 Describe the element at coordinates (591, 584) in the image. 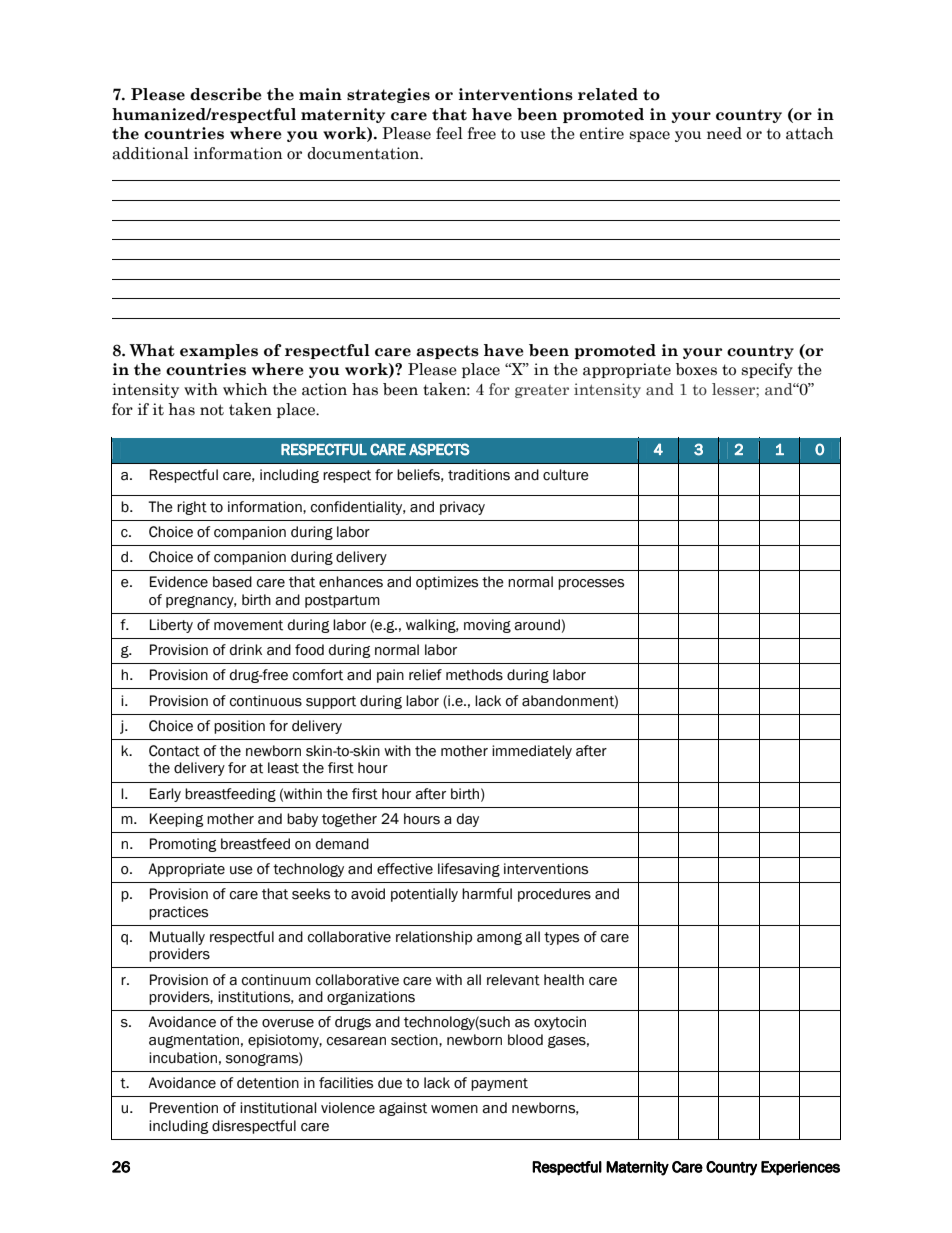

I see `processes` at that location.
